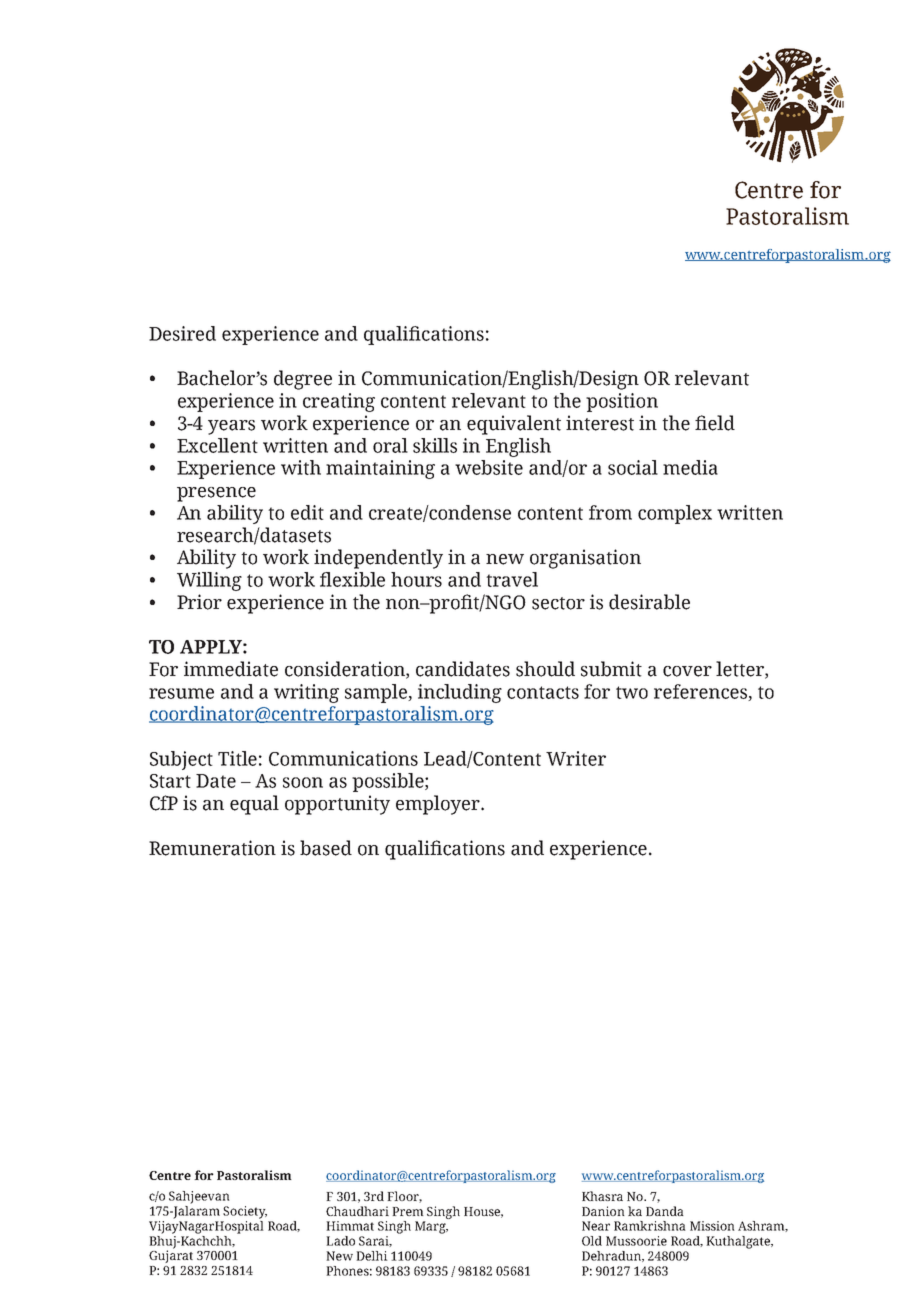 This screenshot has width=924, height=1307. I want to click on Willing, so click(209, 581).
